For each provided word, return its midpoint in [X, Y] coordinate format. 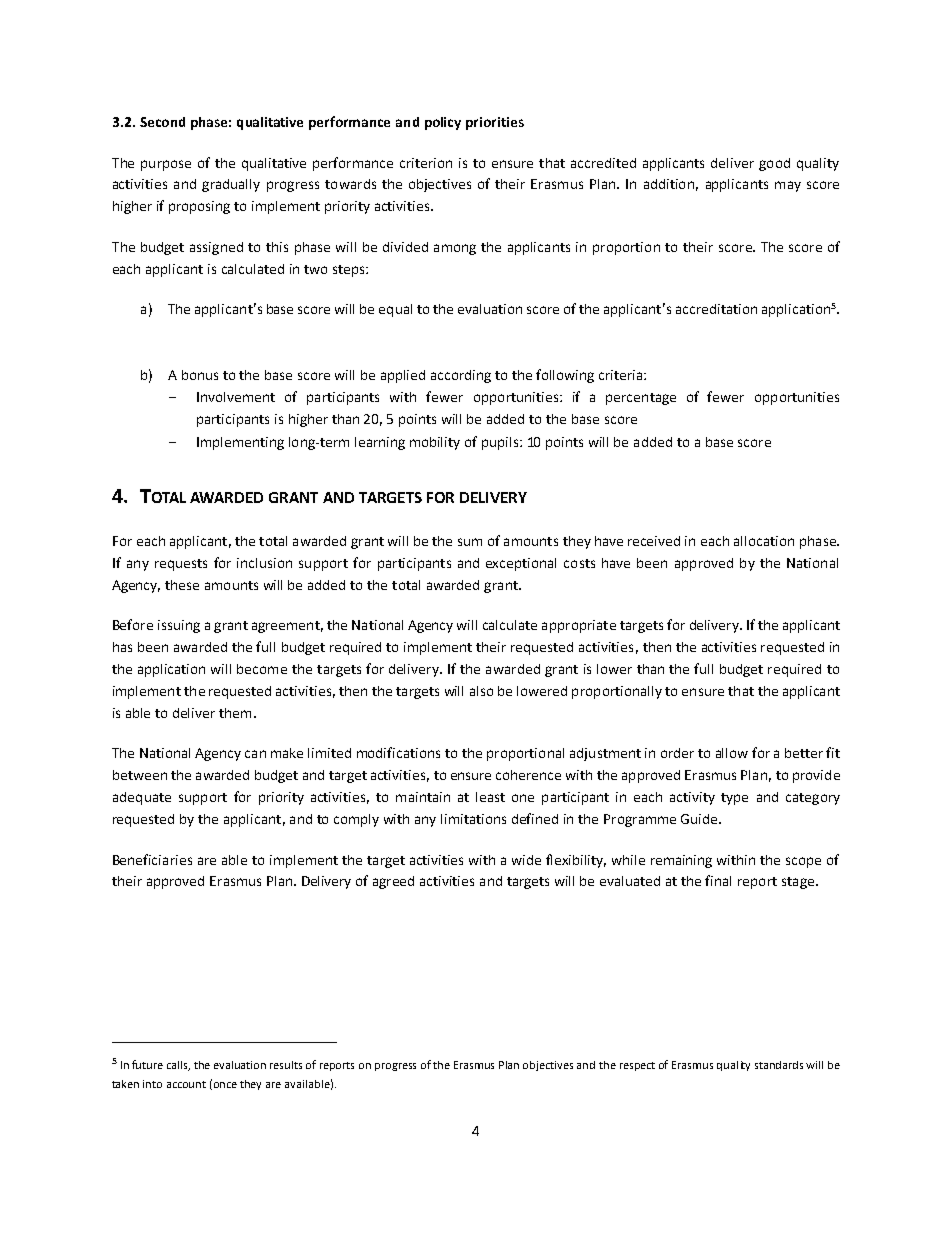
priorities [495, 123]
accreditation [716, 309]
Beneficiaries [152, 859]
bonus [200, 375]
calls [178, 1066]
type [734, 799]
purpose [166, 165]
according [461, 376]
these [182, 585]
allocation [764, 541]
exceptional [521, 564]
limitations [473, 819]
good [774, 164]
